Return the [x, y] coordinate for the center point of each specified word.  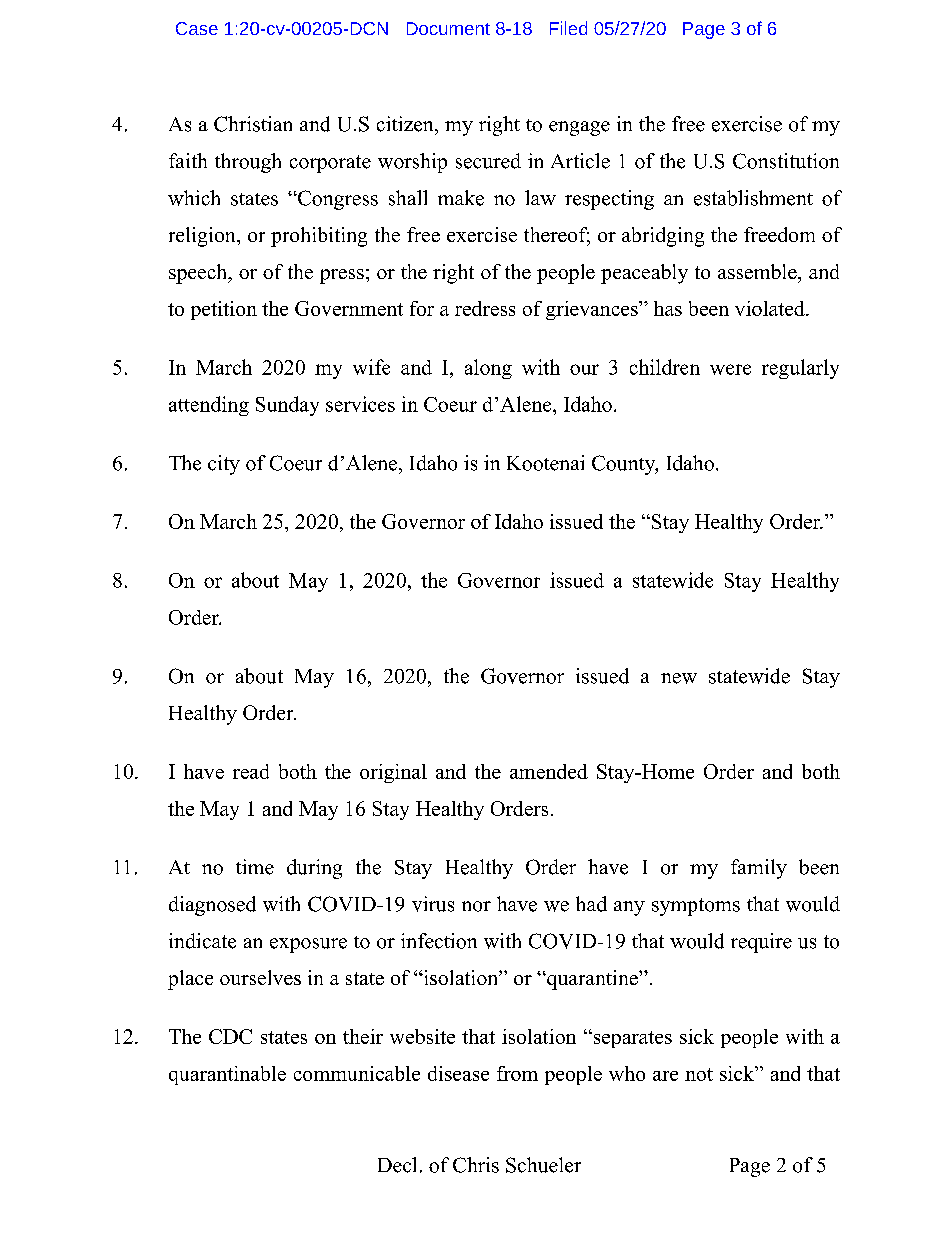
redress [485, 308]
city [224, 465]
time [255, 867]
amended [549, 771]
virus [433, 904]
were [730, 369]
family [759, 869]
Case [197, 28]
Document [448, 28]
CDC [230, 1036]
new [679, 678]
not [699, 1074]
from [517, 1073]
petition [224, 310]
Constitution [786, 161]
